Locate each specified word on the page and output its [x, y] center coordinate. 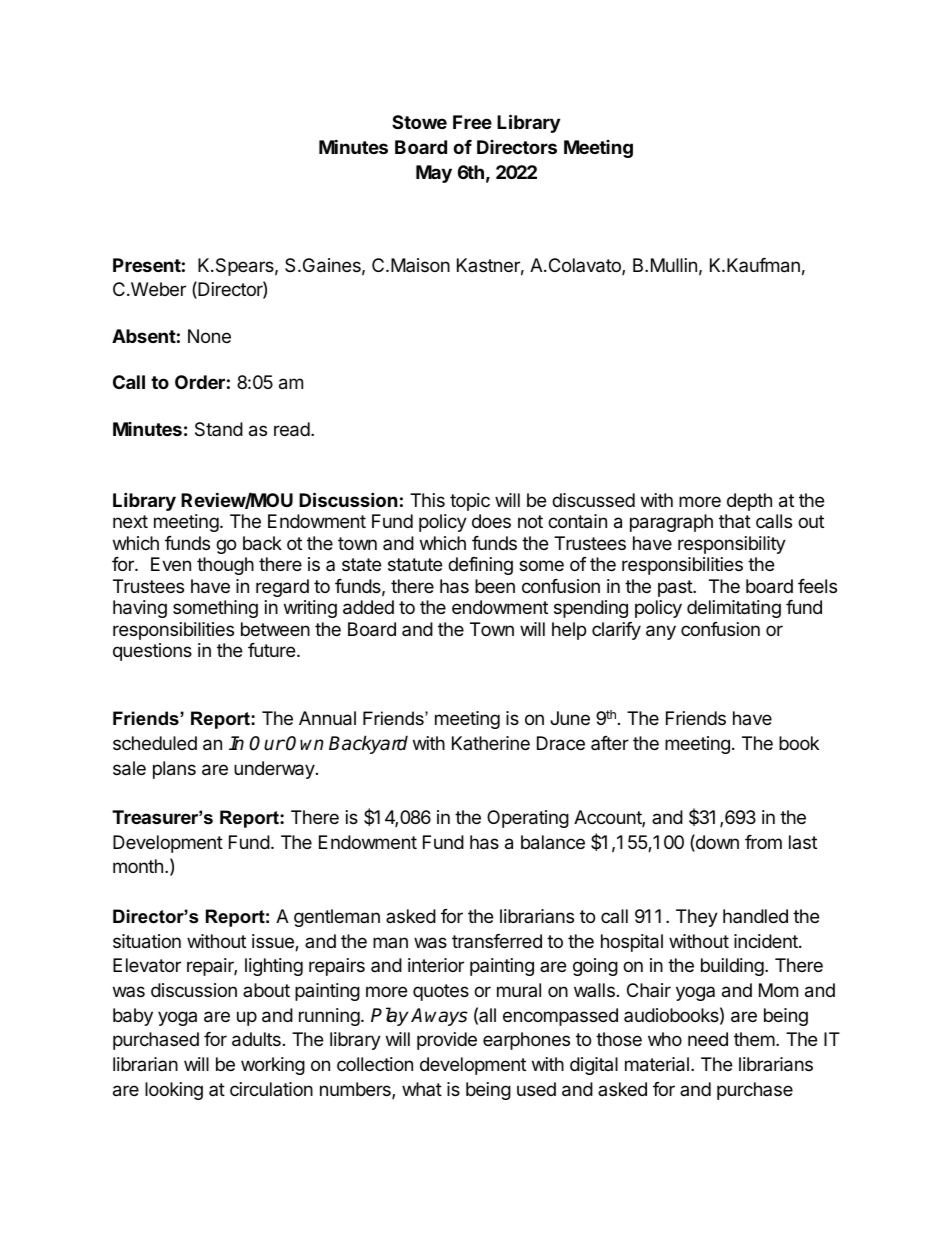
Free [472, 122]
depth [749, 502]
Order [200, 382]
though [225, 566]
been [495, 586]
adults [256, 1039]
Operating [528, 819]
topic [470, 502]
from [763, 842]
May [434, 174]
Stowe [419, 122]
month [138, 866]
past [676, 588]
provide [447, 1041]
